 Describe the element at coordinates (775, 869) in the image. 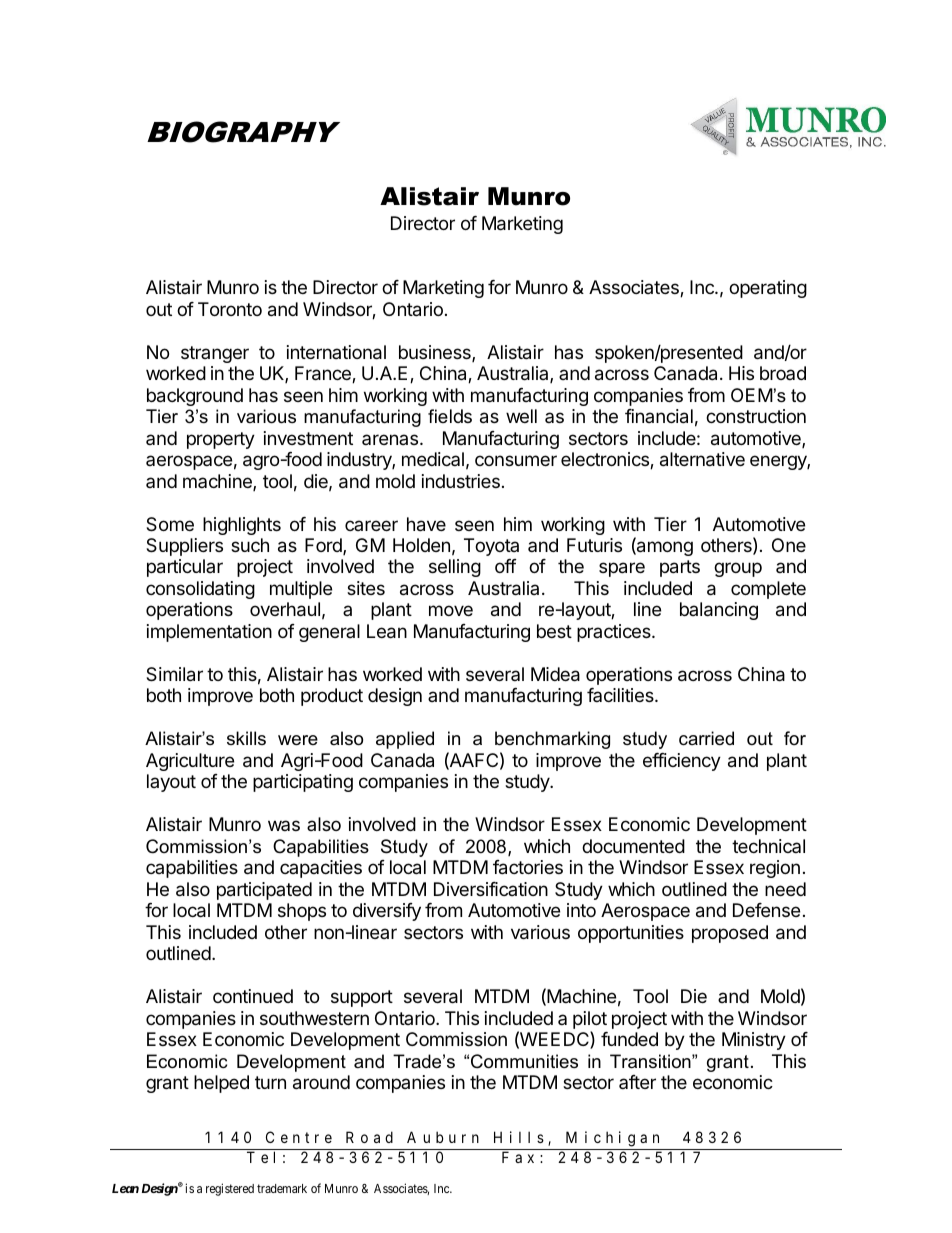

I see `region` at that location.
